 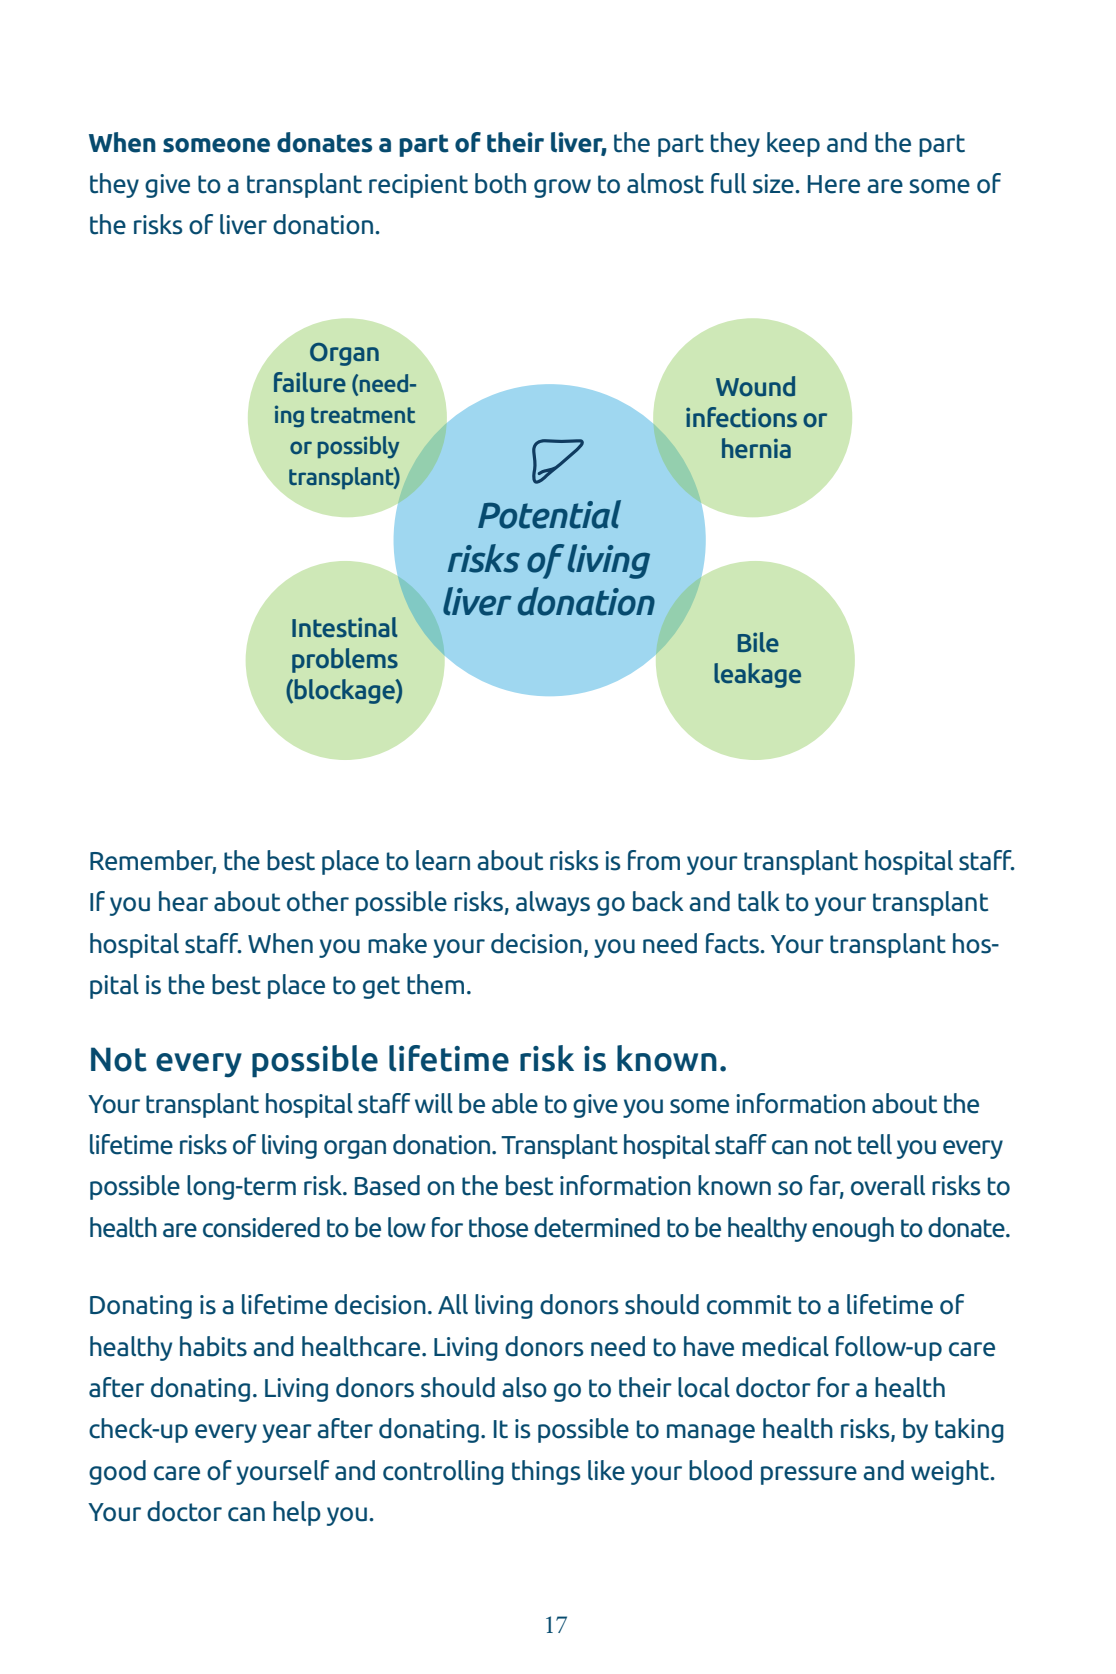 What do you see at coordinates (834, 184) in the document?
I see `Here` at bounding box center [834, 184].
